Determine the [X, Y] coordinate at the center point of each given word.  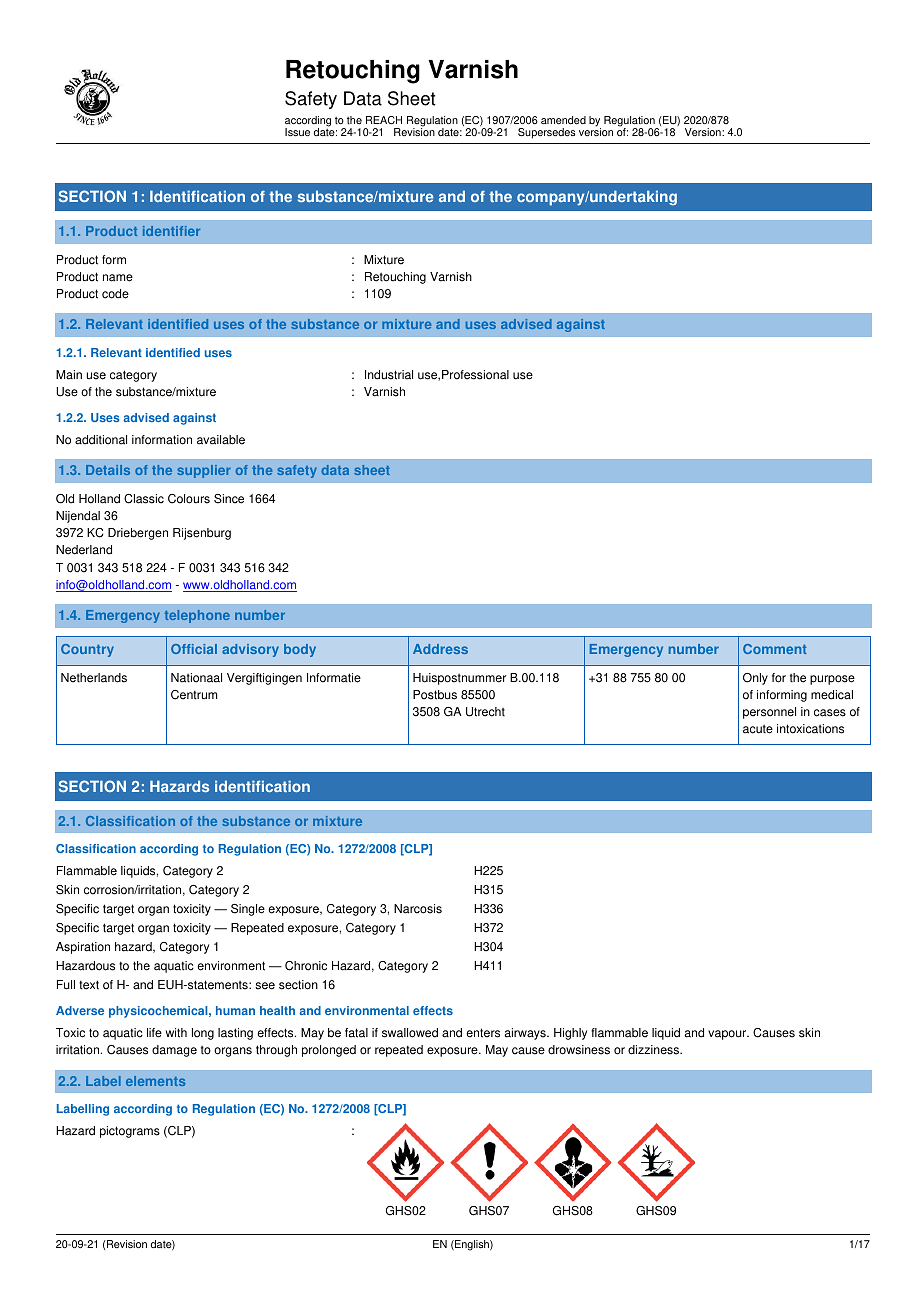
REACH [384, 120]
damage [174, 1051]
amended [563, 120]
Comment [775, 649]
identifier [171, 231]
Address [440, 649]
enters [483, 1033]
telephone [197, 616]
